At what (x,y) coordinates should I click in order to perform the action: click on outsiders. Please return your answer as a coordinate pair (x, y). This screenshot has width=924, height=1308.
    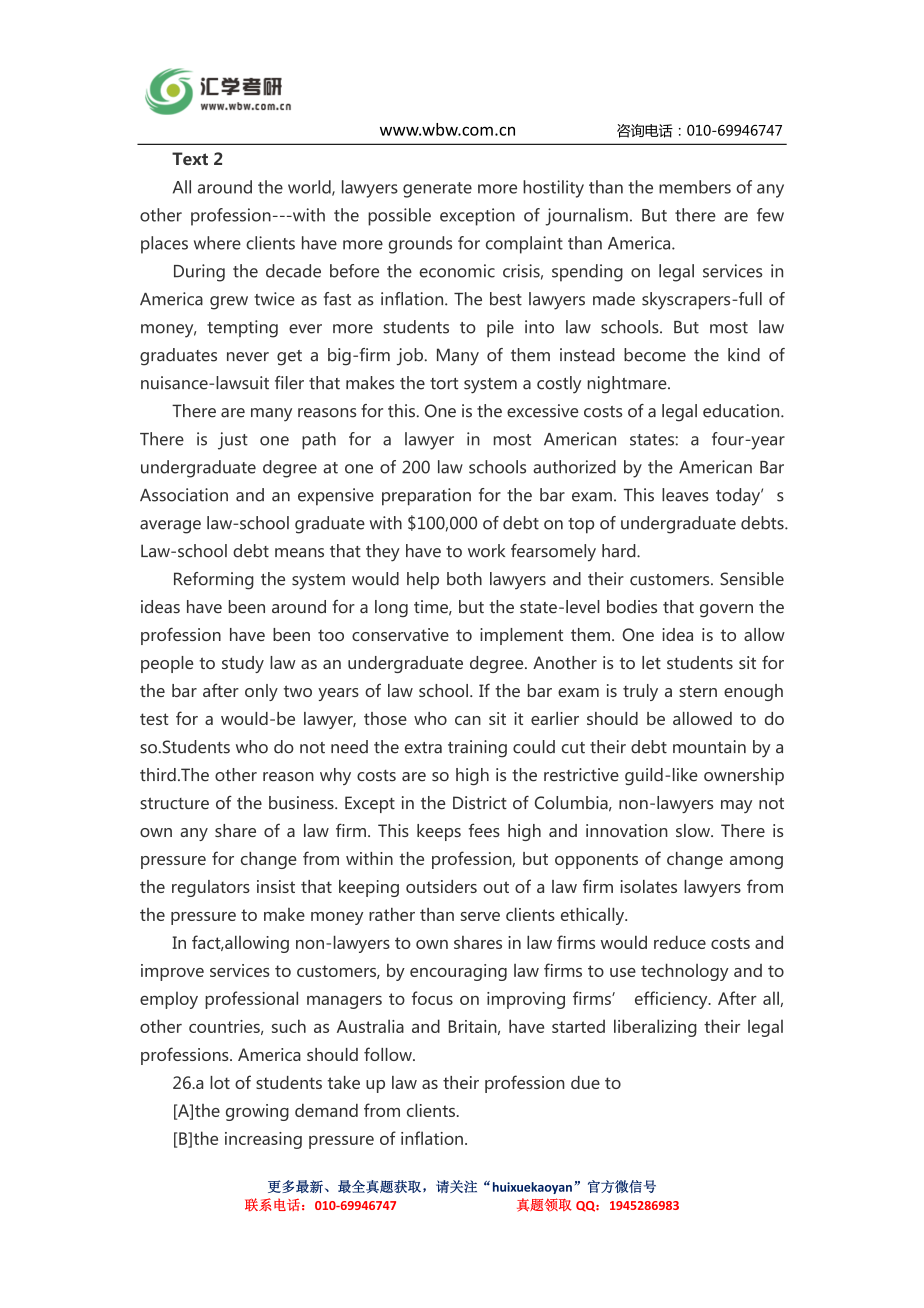
    Looking at the image, I should click on (441, 886).
